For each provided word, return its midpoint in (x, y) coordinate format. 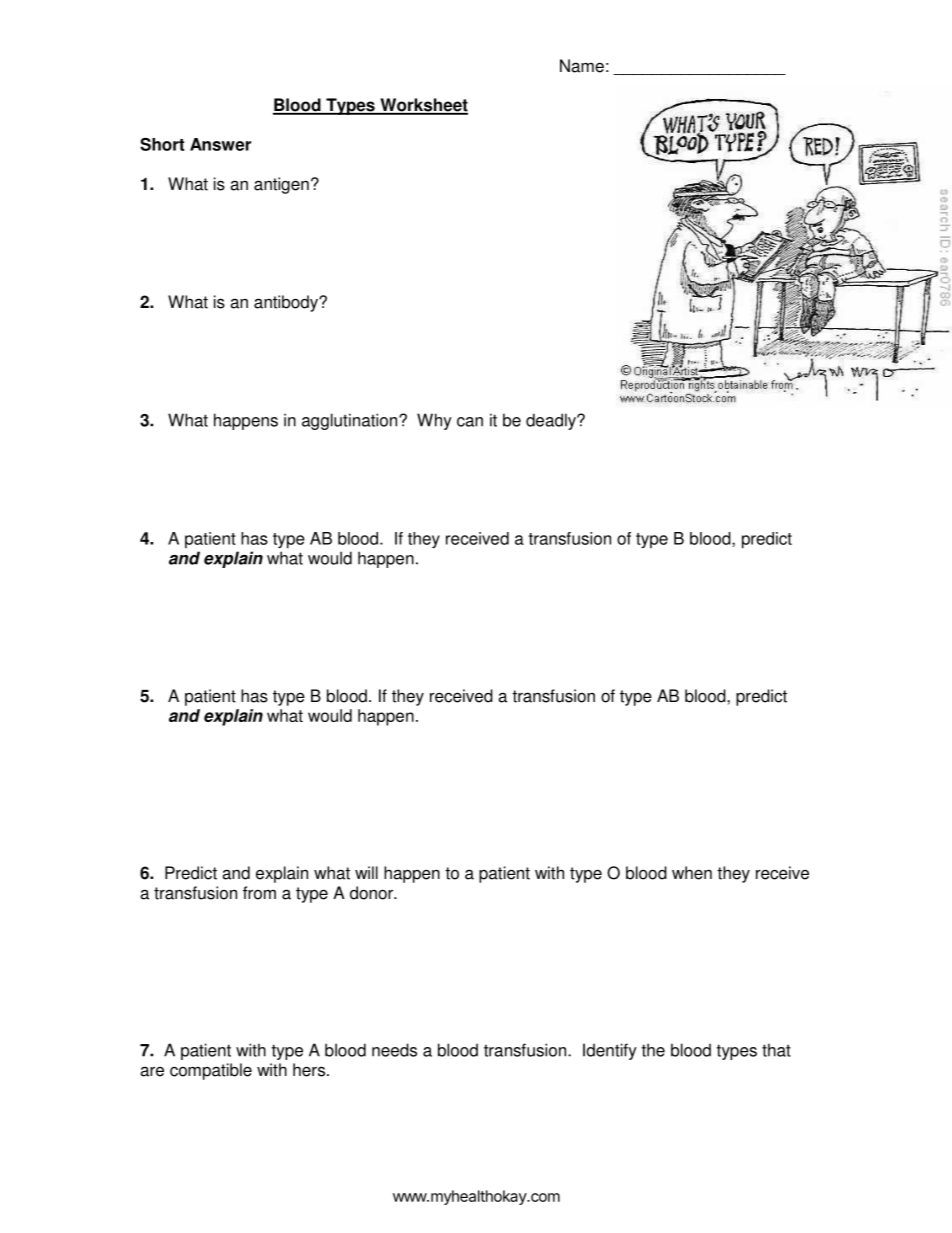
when (692, 873)
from (259, 893)
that (776, 1050)
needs (394, 1050)
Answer (220, 144)
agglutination (351, 421)
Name (582, 66)
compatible (211, 1071)
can (470, 422)
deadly (552, 421)
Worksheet (423, 106)
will (366, 872)
